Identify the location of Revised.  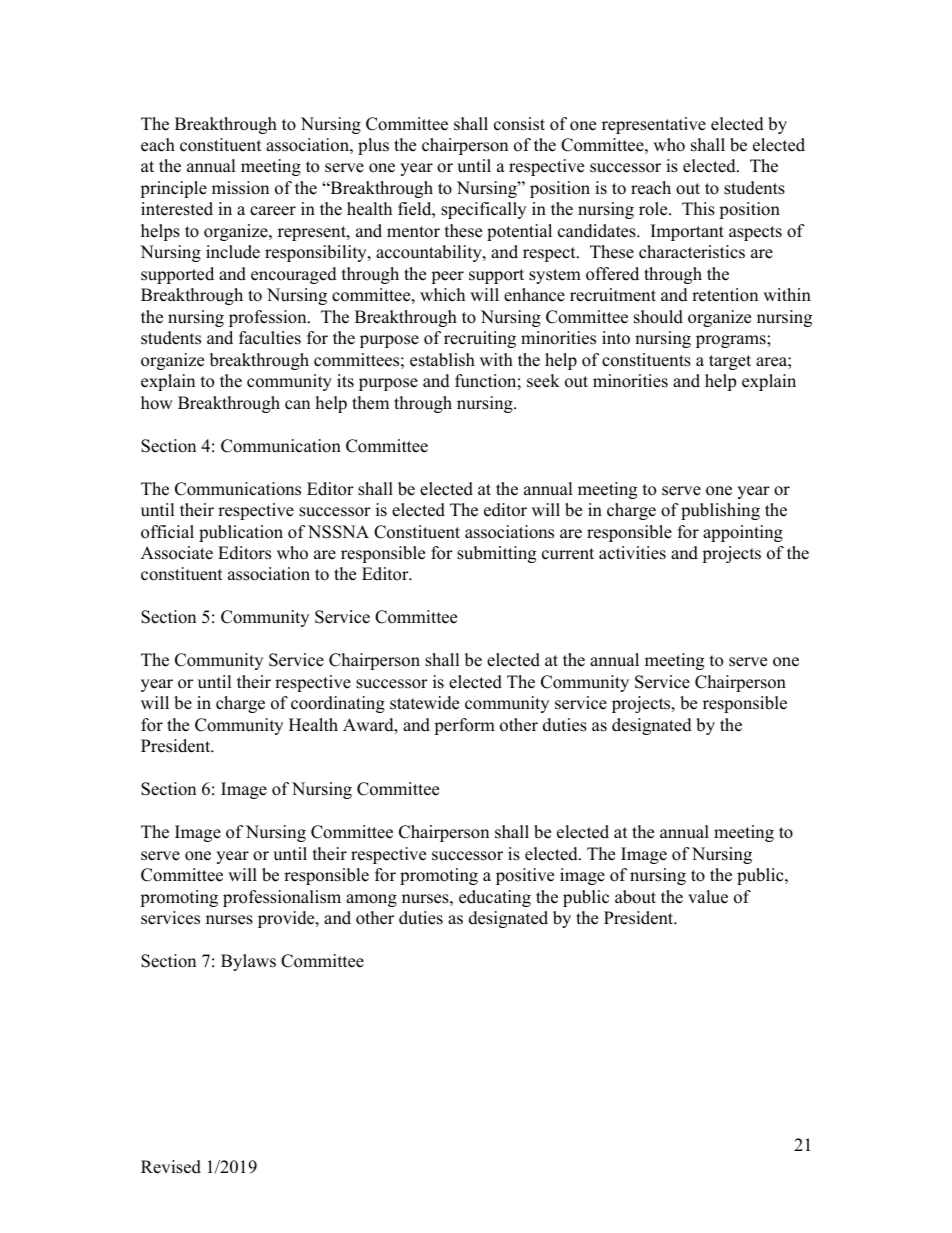
(171, 1167).
